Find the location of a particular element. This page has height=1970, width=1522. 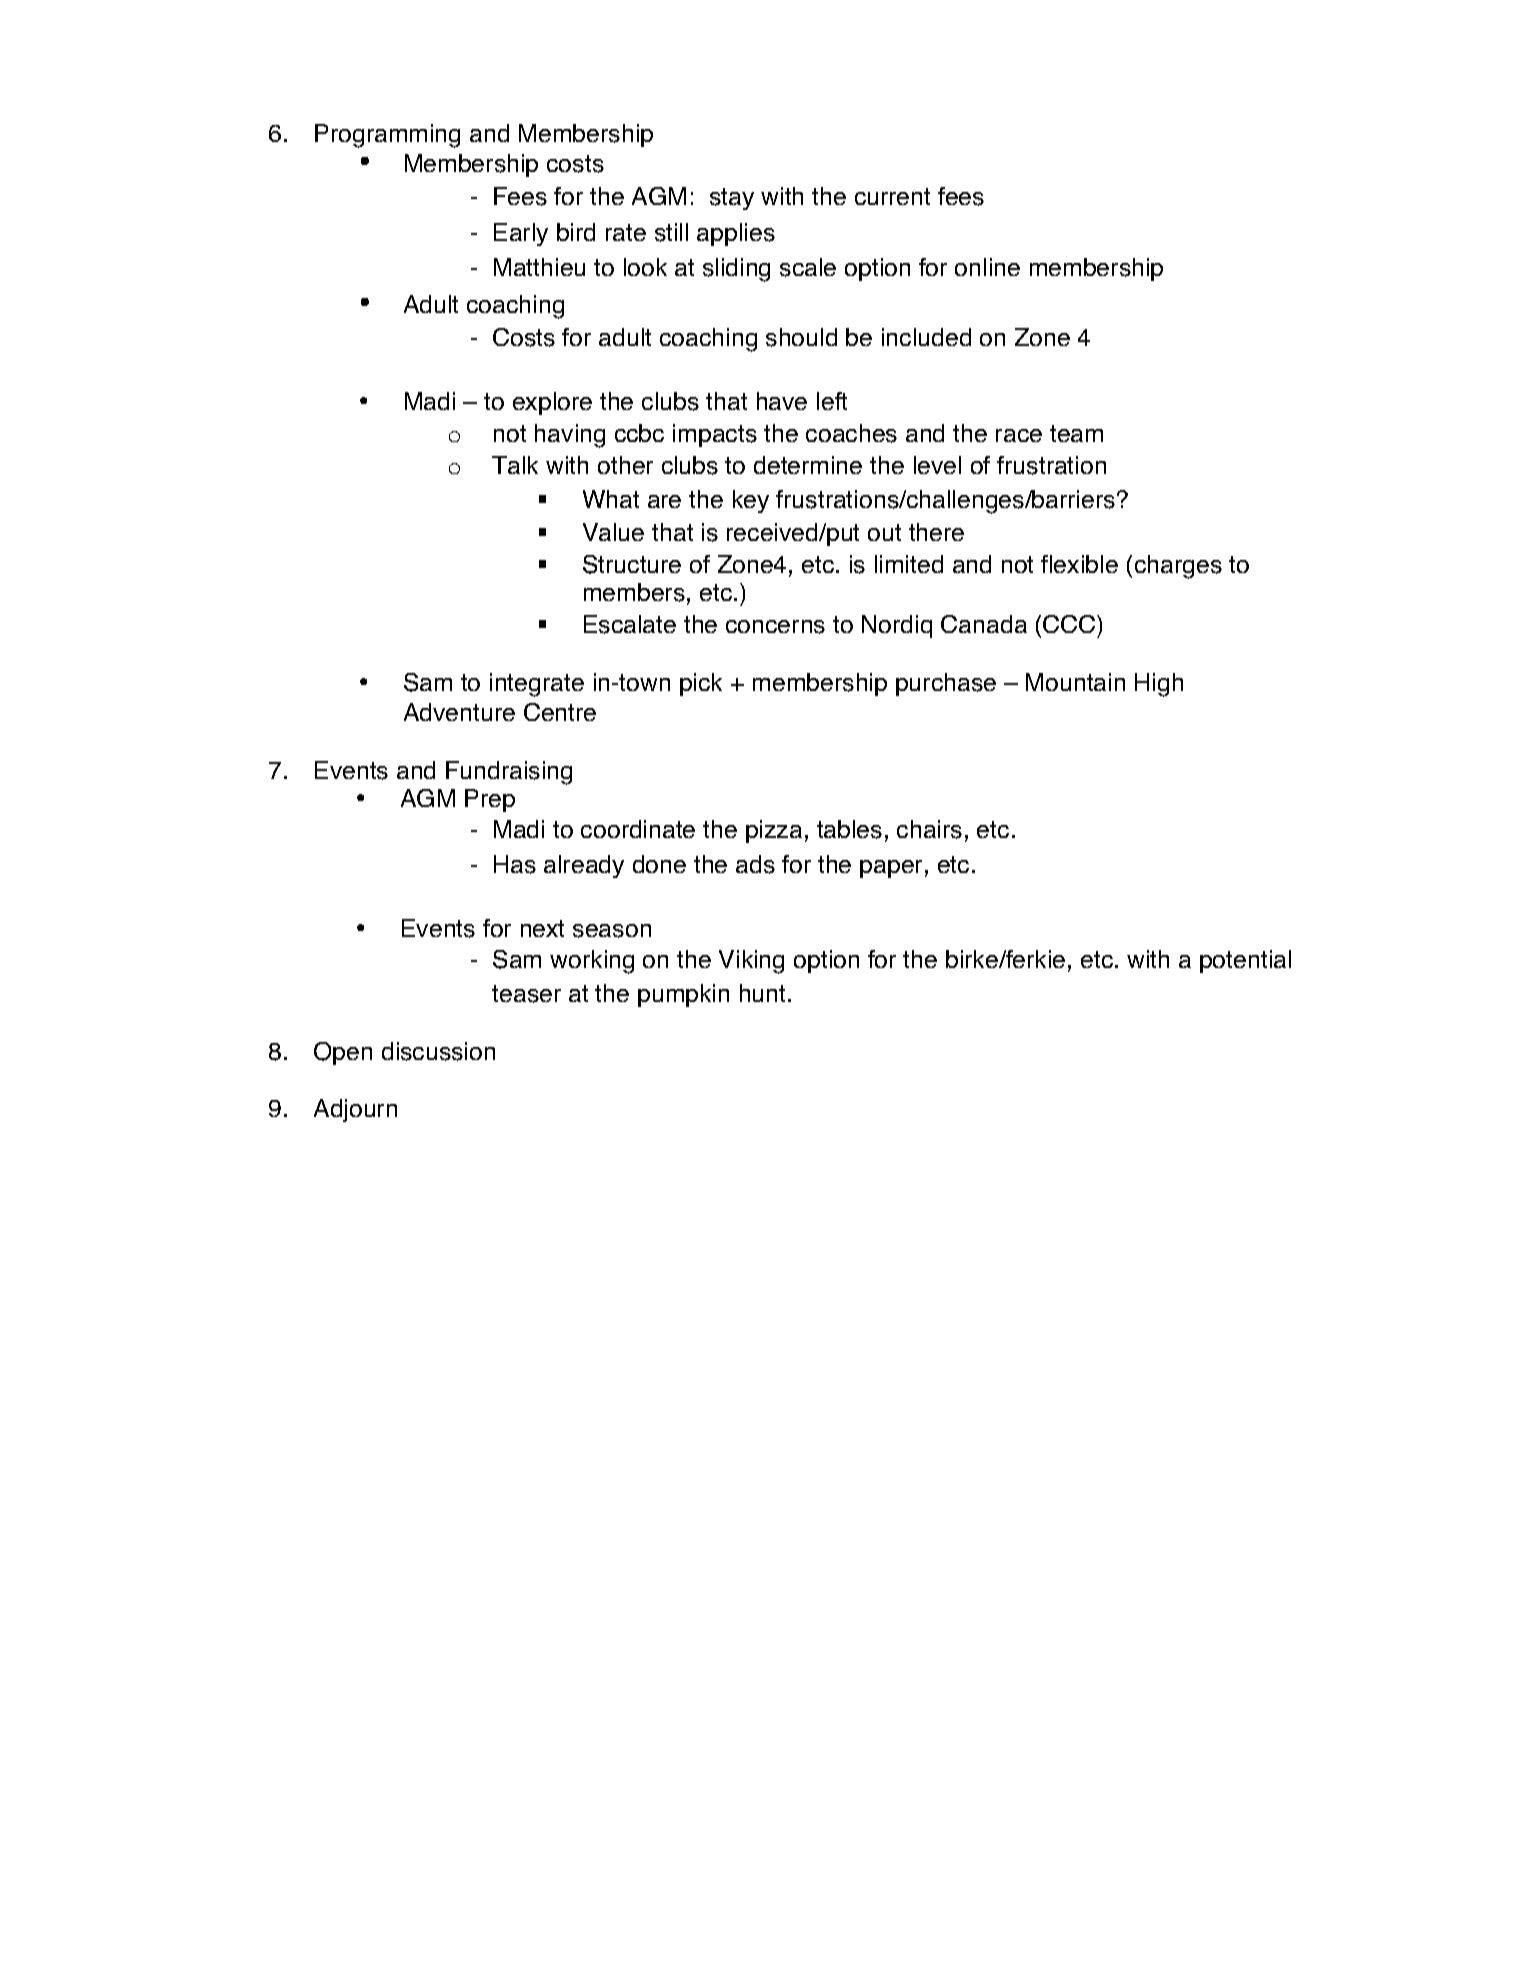

have is located at coordinates (782, 401).
